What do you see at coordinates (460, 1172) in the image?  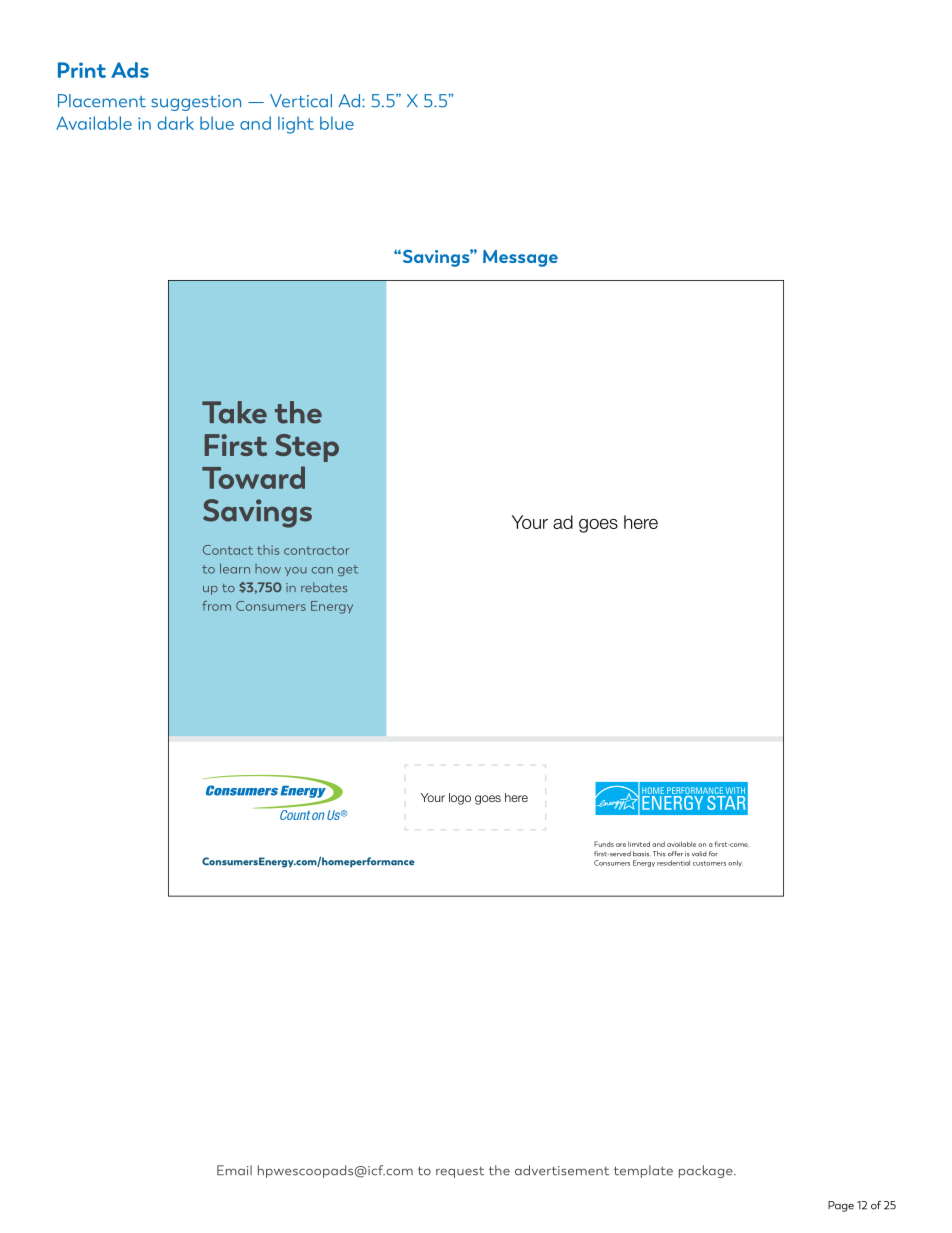 I see `request` at bounding box center [460, 1172].
